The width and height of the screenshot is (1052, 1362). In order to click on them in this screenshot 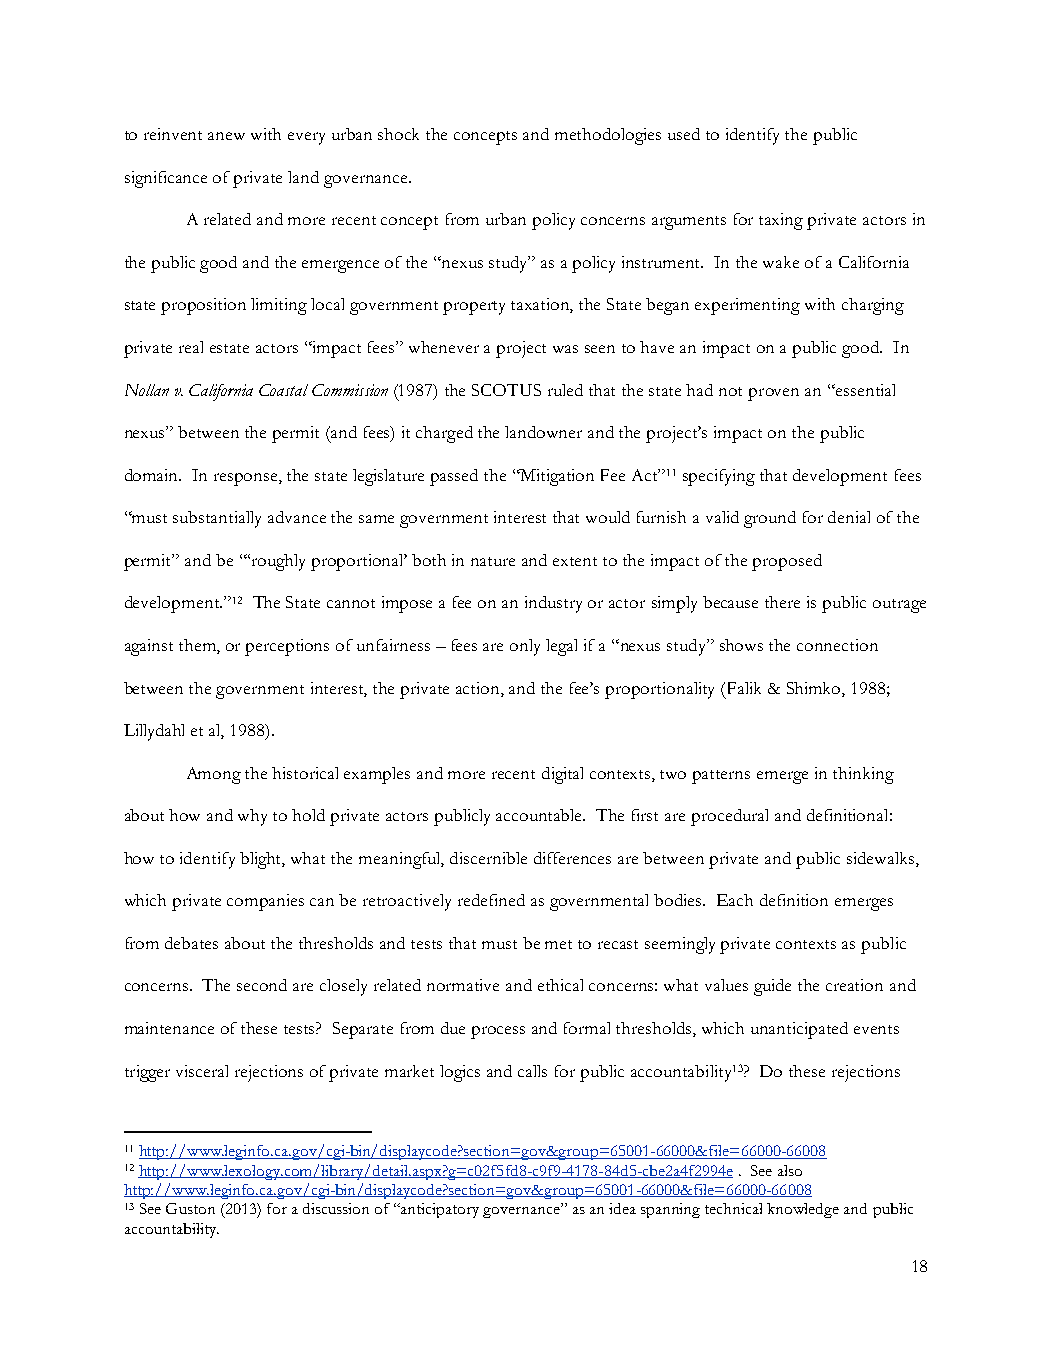, I will do `click(198, 646)`.
